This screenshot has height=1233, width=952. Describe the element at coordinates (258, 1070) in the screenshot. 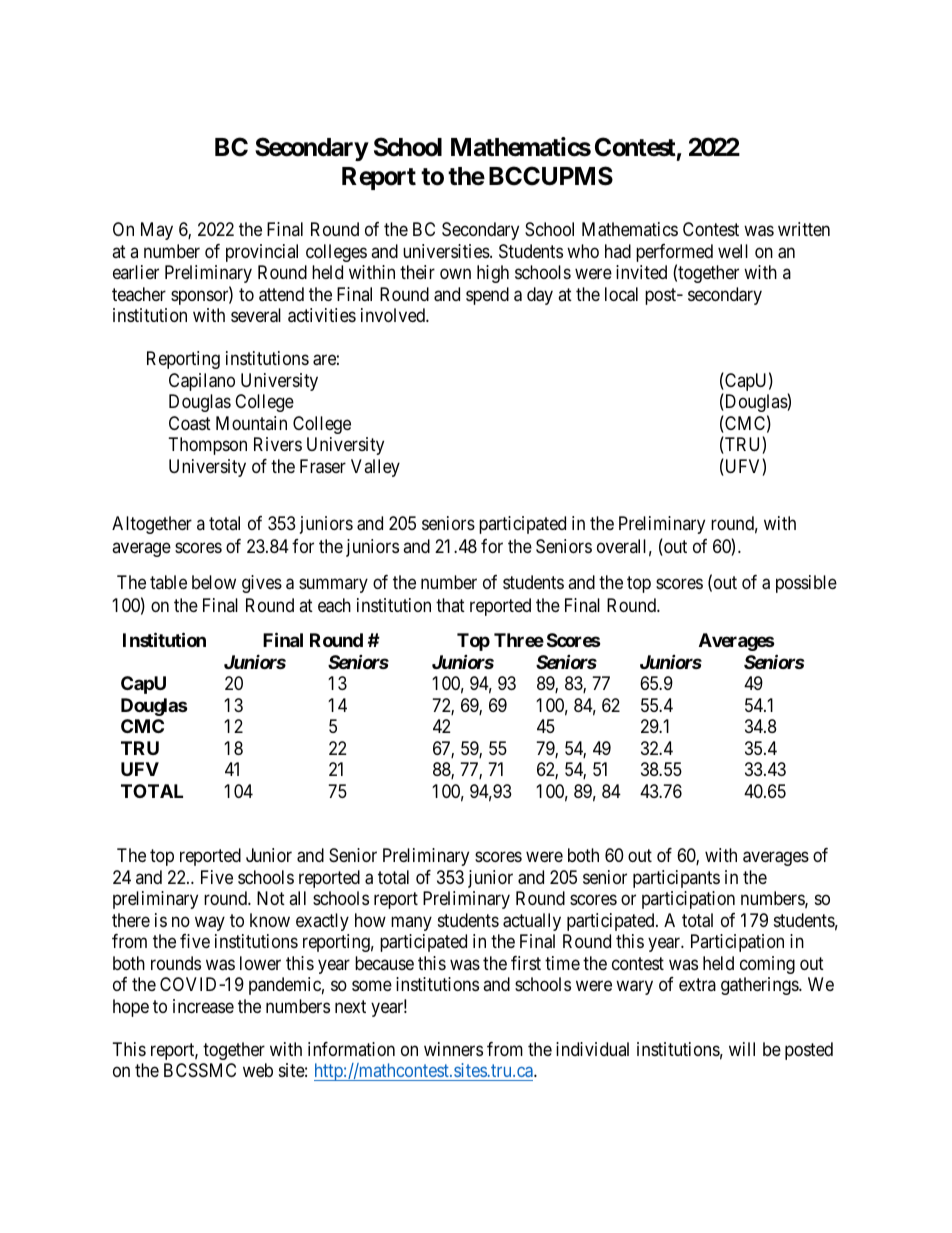

I see `web` at that location.
